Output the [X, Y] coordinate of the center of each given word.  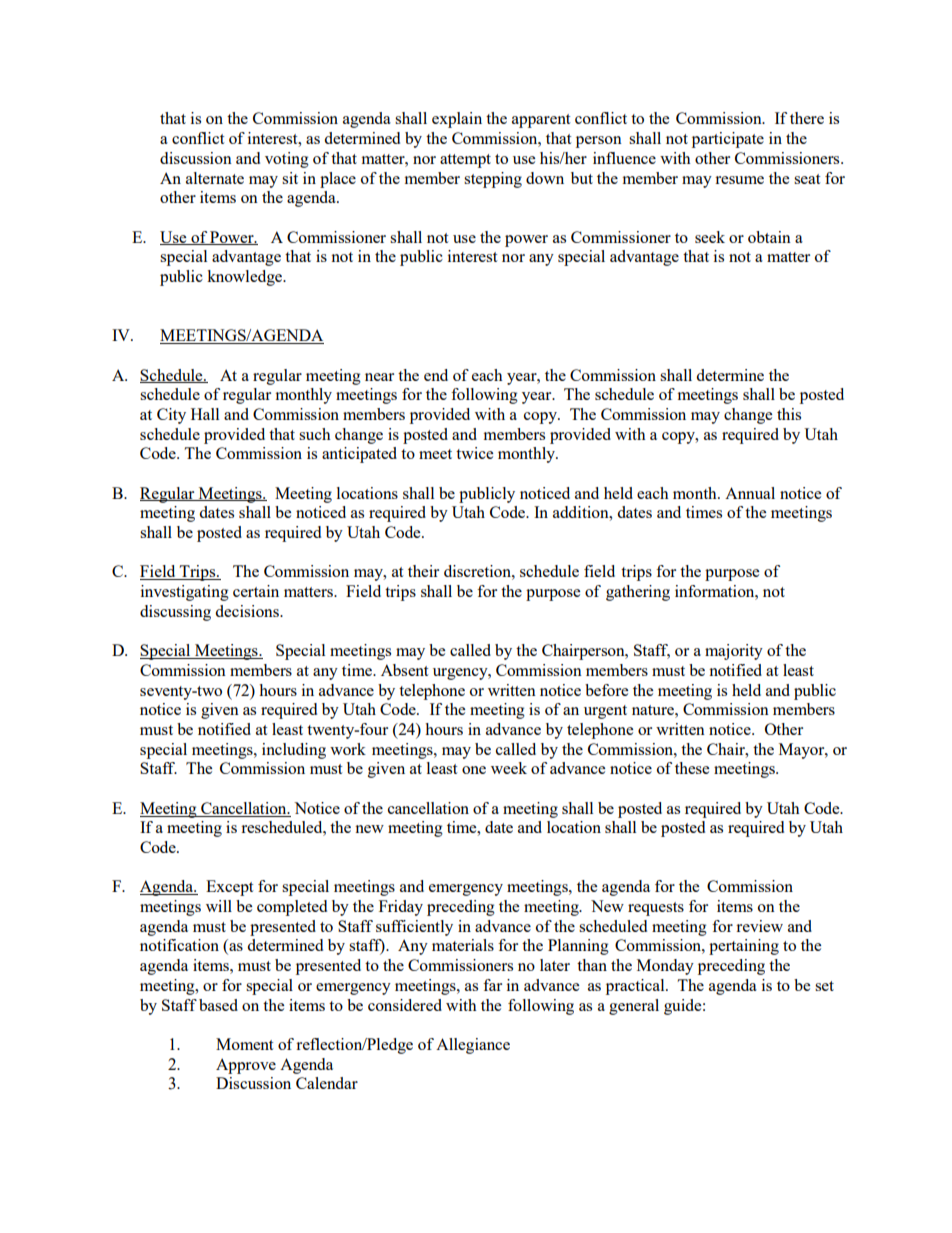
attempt [465, 161]
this [789, 414]
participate [728, 140]
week [509, 768]
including [294, 751]
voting [287, 160]
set [824, 986]
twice [474, 453]
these [692, 768]
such [315, 434]
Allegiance [473, 1046]
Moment [244, 1044]
